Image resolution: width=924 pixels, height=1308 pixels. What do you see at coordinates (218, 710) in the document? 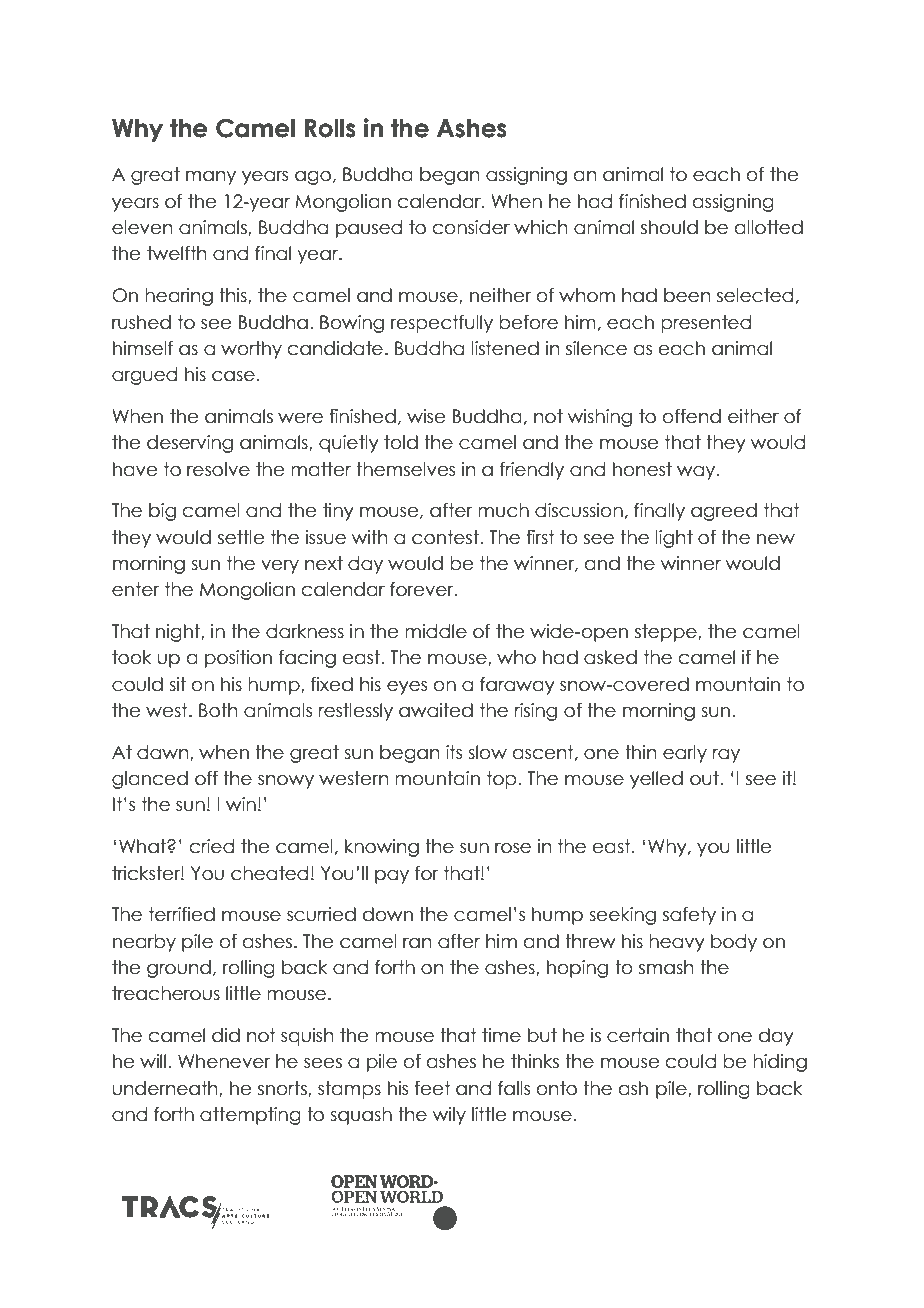
I see `Both` at bounding box center [218, 710].
